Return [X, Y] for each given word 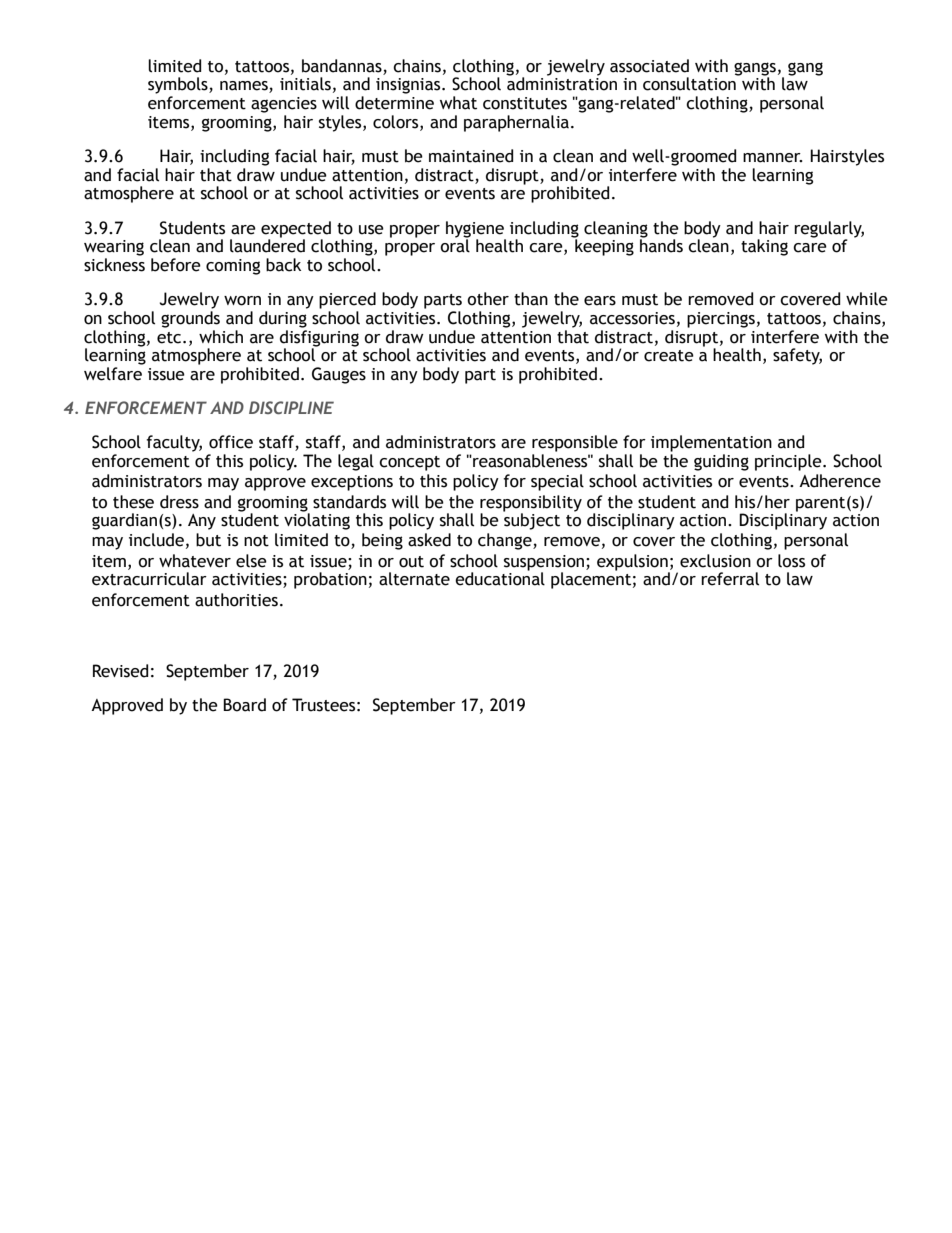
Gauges [339, 375]
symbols [179, 85]
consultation [690, 83]
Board [244, 705]
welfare [113, 374]
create [669, 356]
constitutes [525, 103]
